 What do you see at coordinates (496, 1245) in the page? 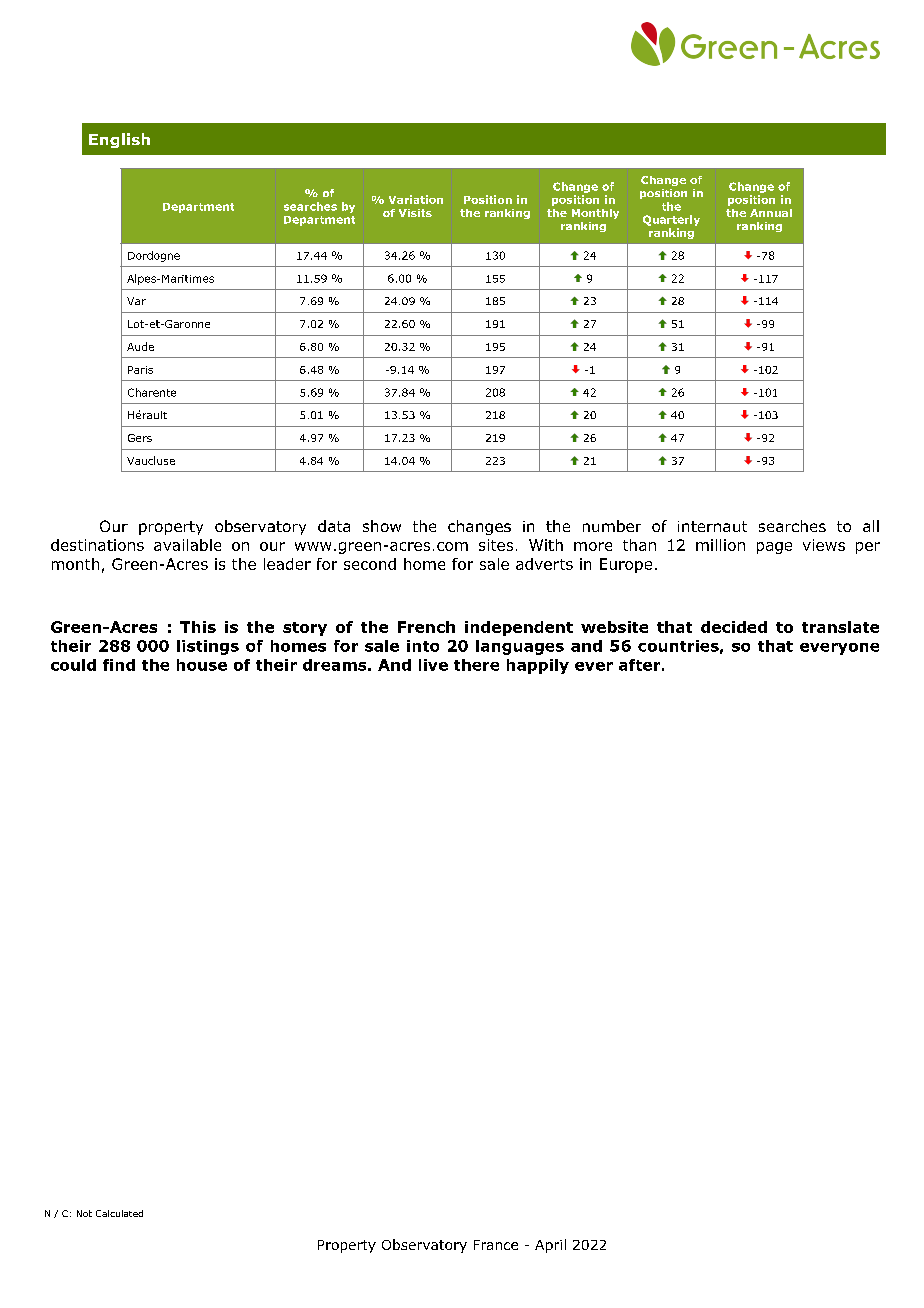
I see `France` at bounding box center [496, 1245].
